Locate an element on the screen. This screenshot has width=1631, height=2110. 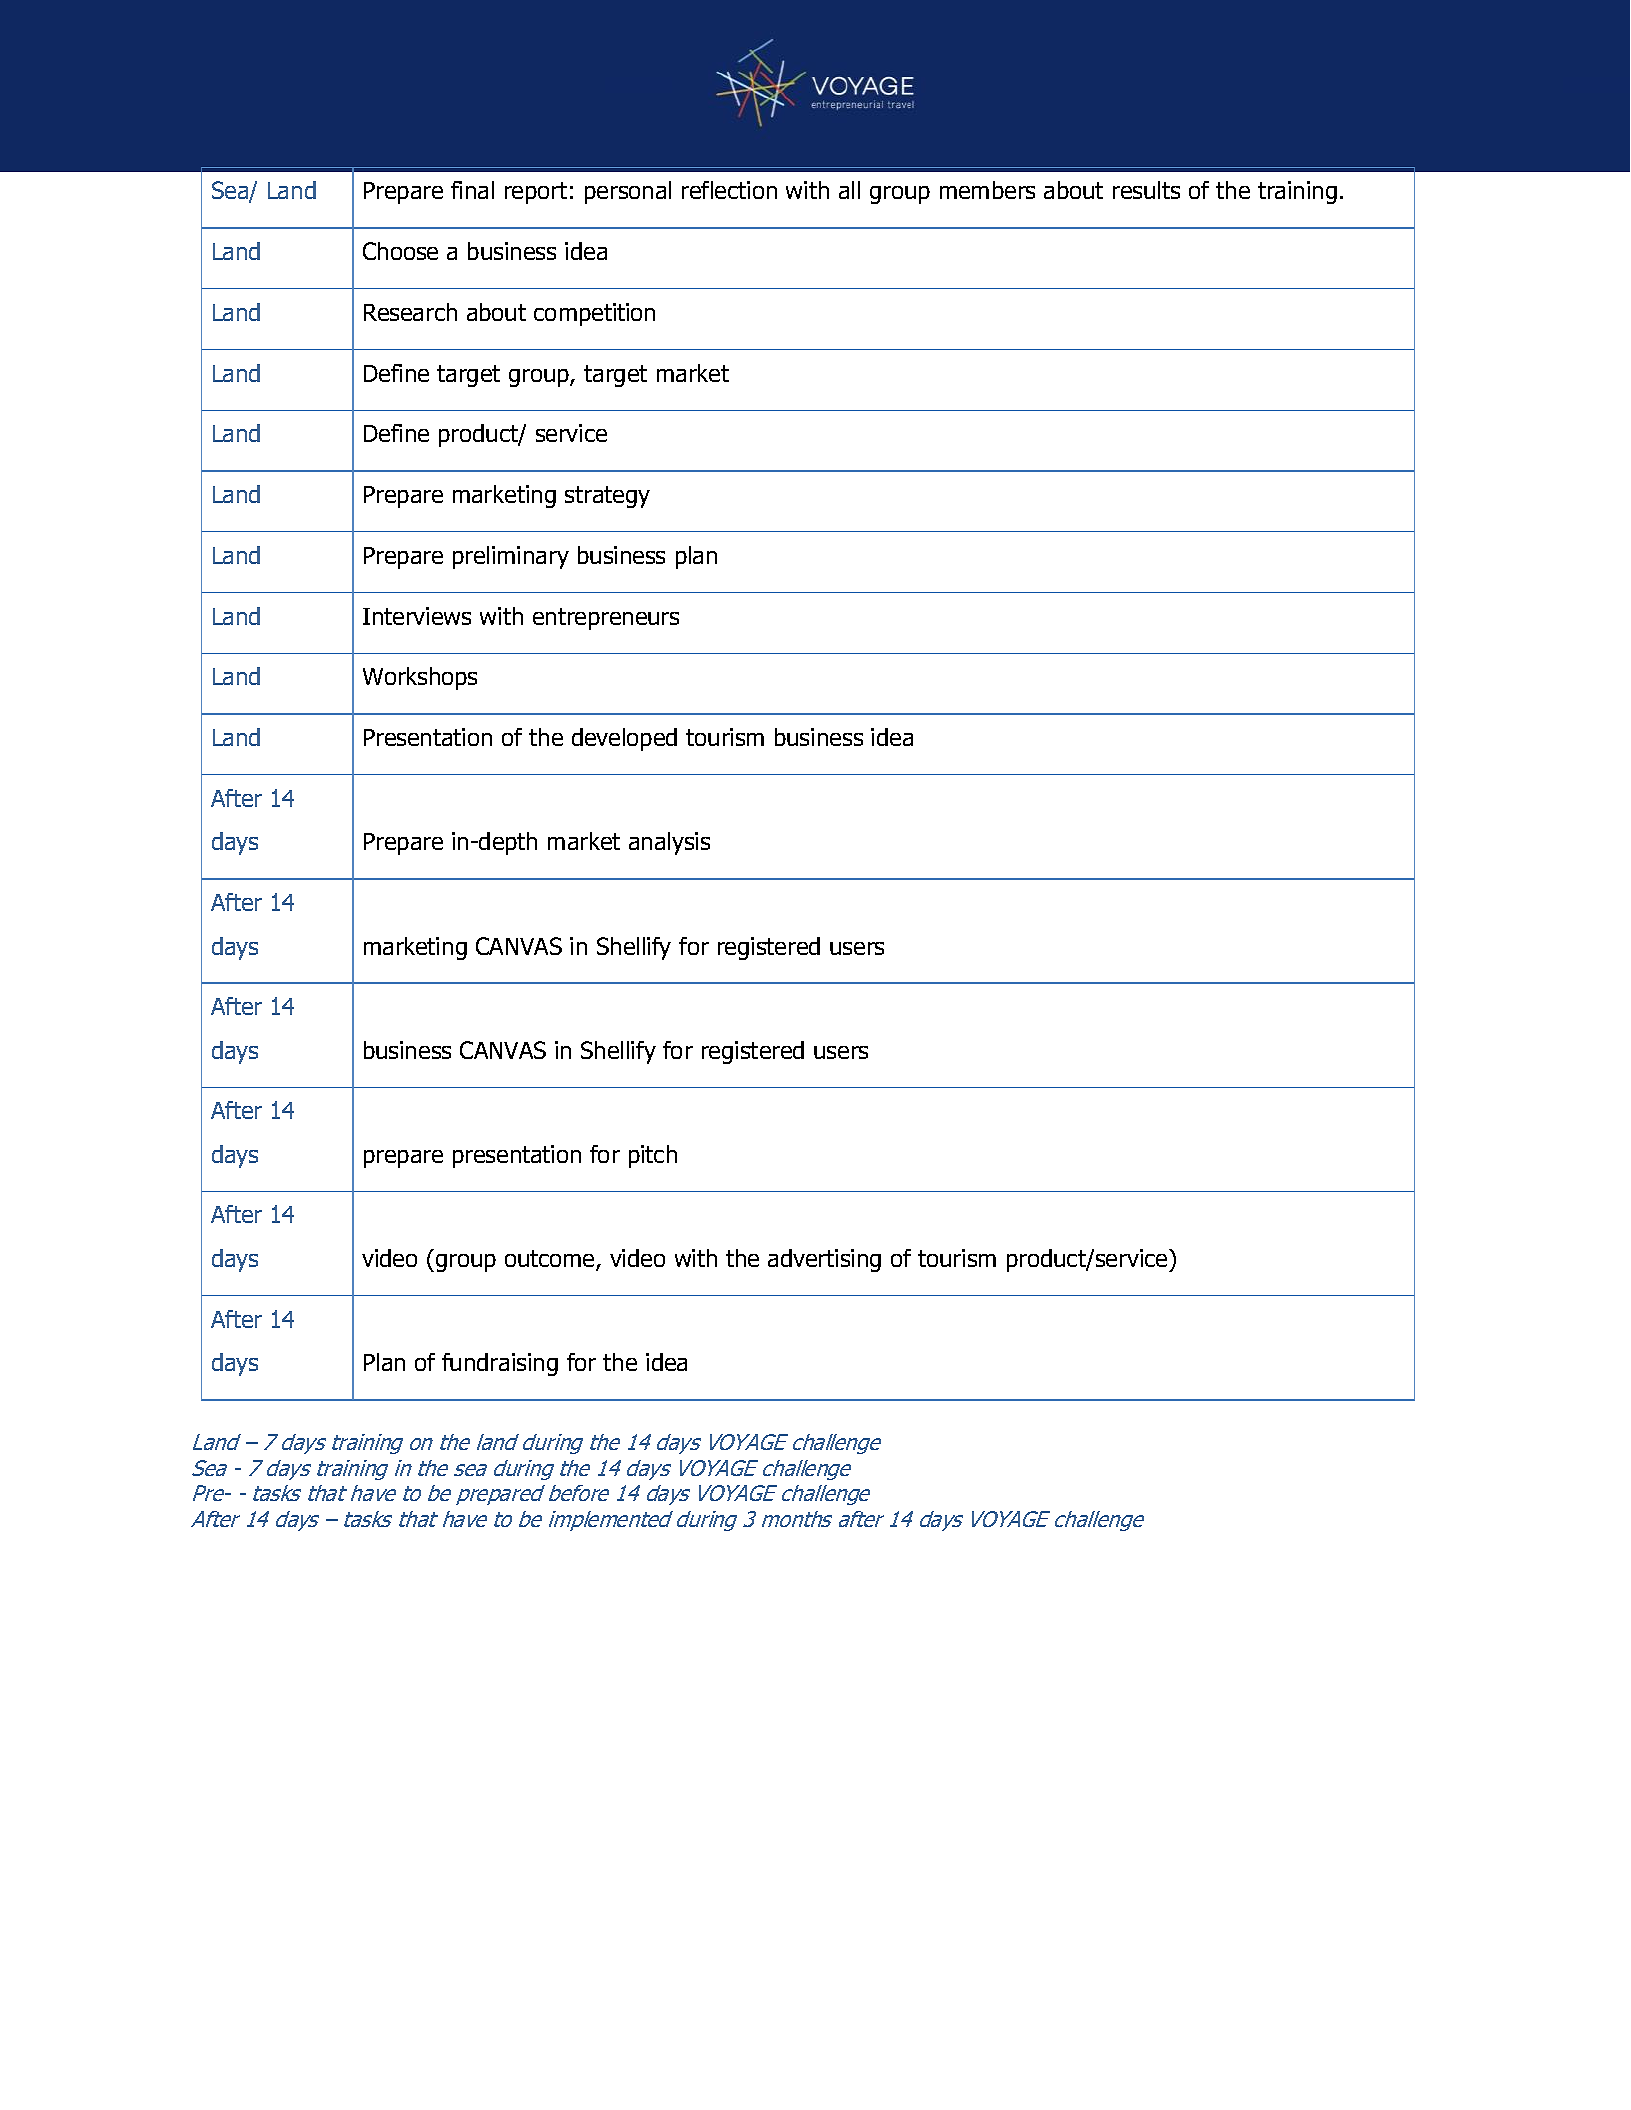
advertising is located at coordinates (824, 1260).
